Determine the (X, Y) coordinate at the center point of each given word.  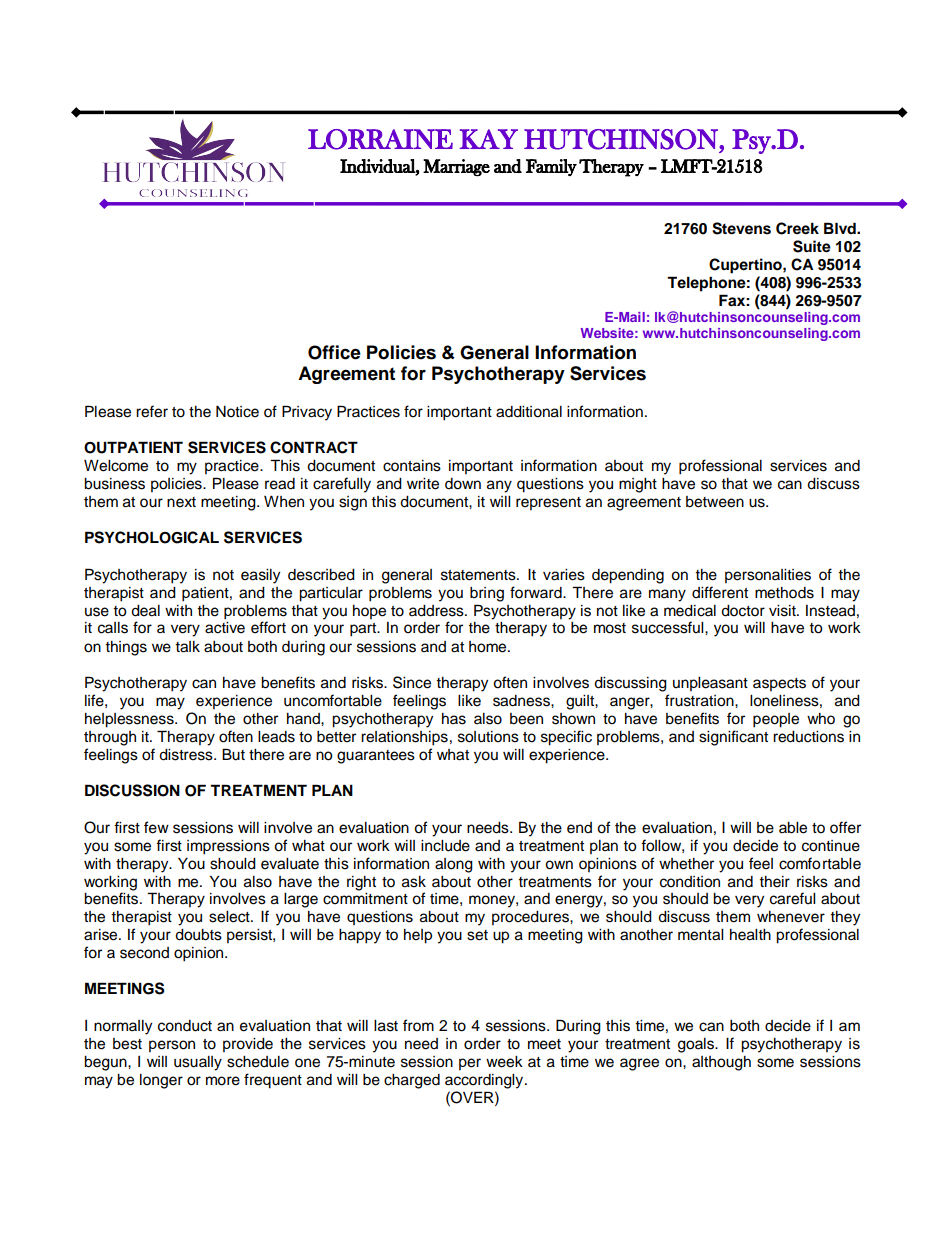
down (463, 484)
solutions (488, 737)
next (181, 502)
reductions (808, 737)
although (721, 1063)
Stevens (741, 228)
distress (187, 755)
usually (198, 1063)
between (715, 502)
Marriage (456, 167)
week (504, 1062)
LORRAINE (380, 139)
